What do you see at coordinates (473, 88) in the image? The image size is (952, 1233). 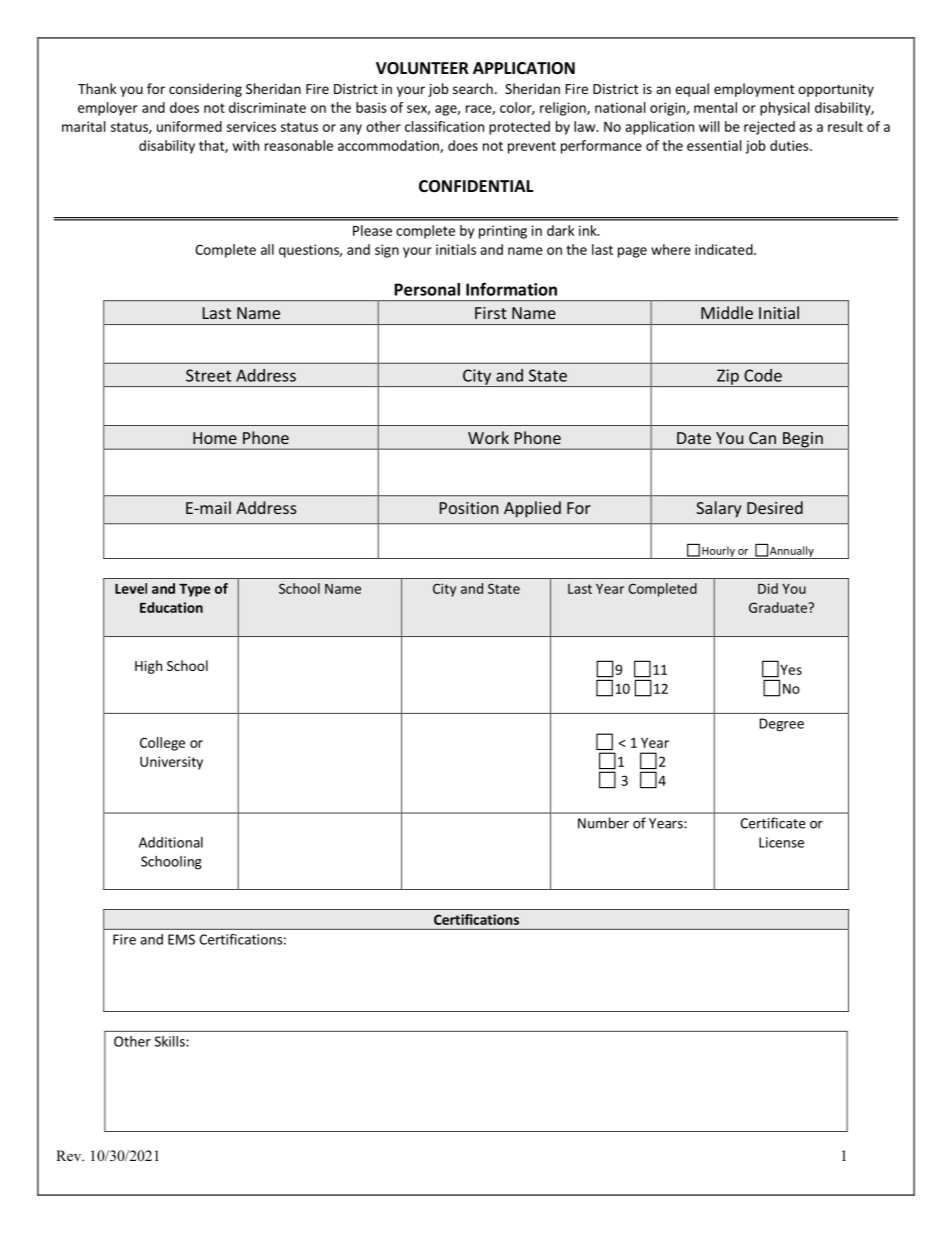 I see `search` at bounding box center [473, 88].
